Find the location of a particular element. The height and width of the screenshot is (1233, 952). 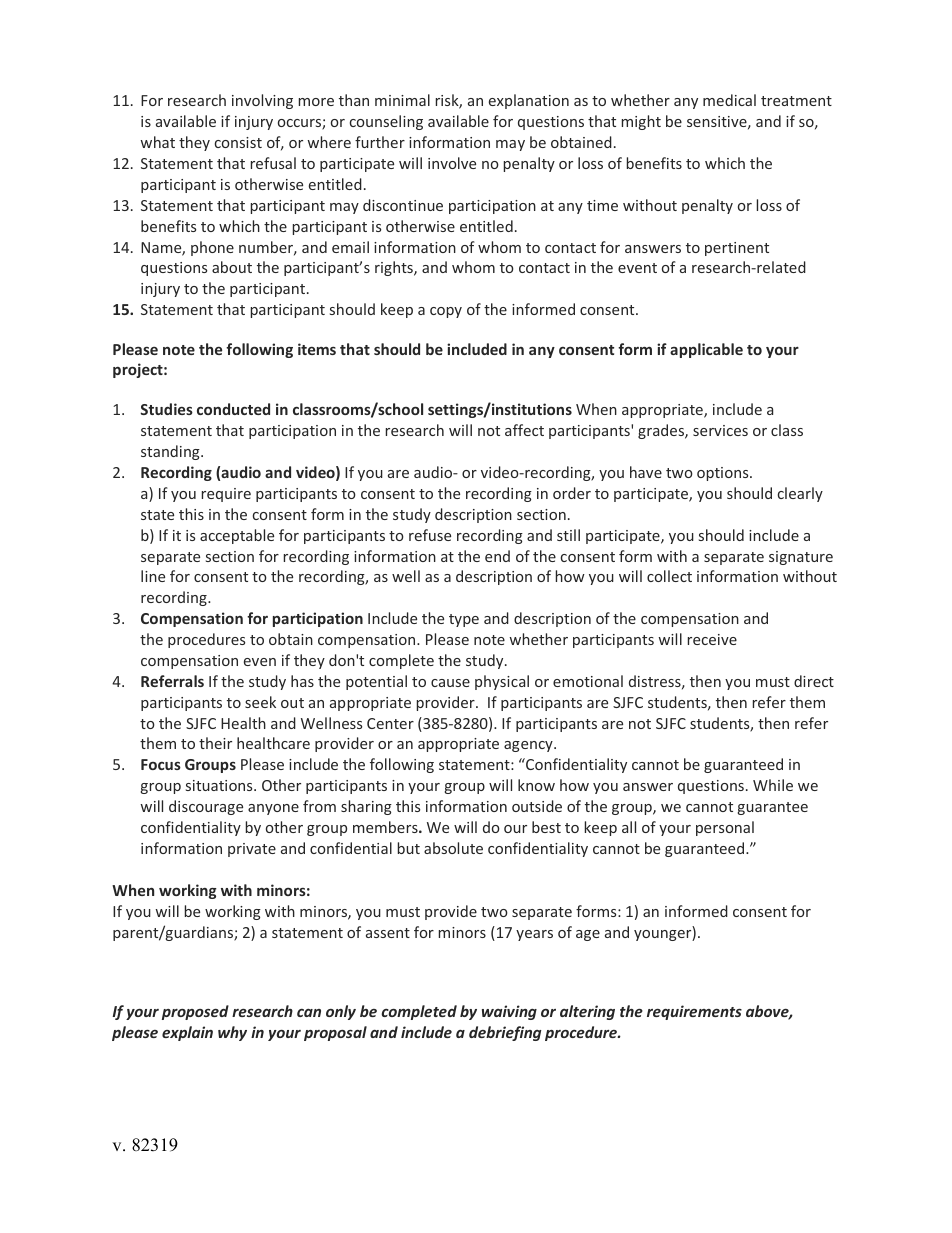

consist is located at coordinates (238, 142).
